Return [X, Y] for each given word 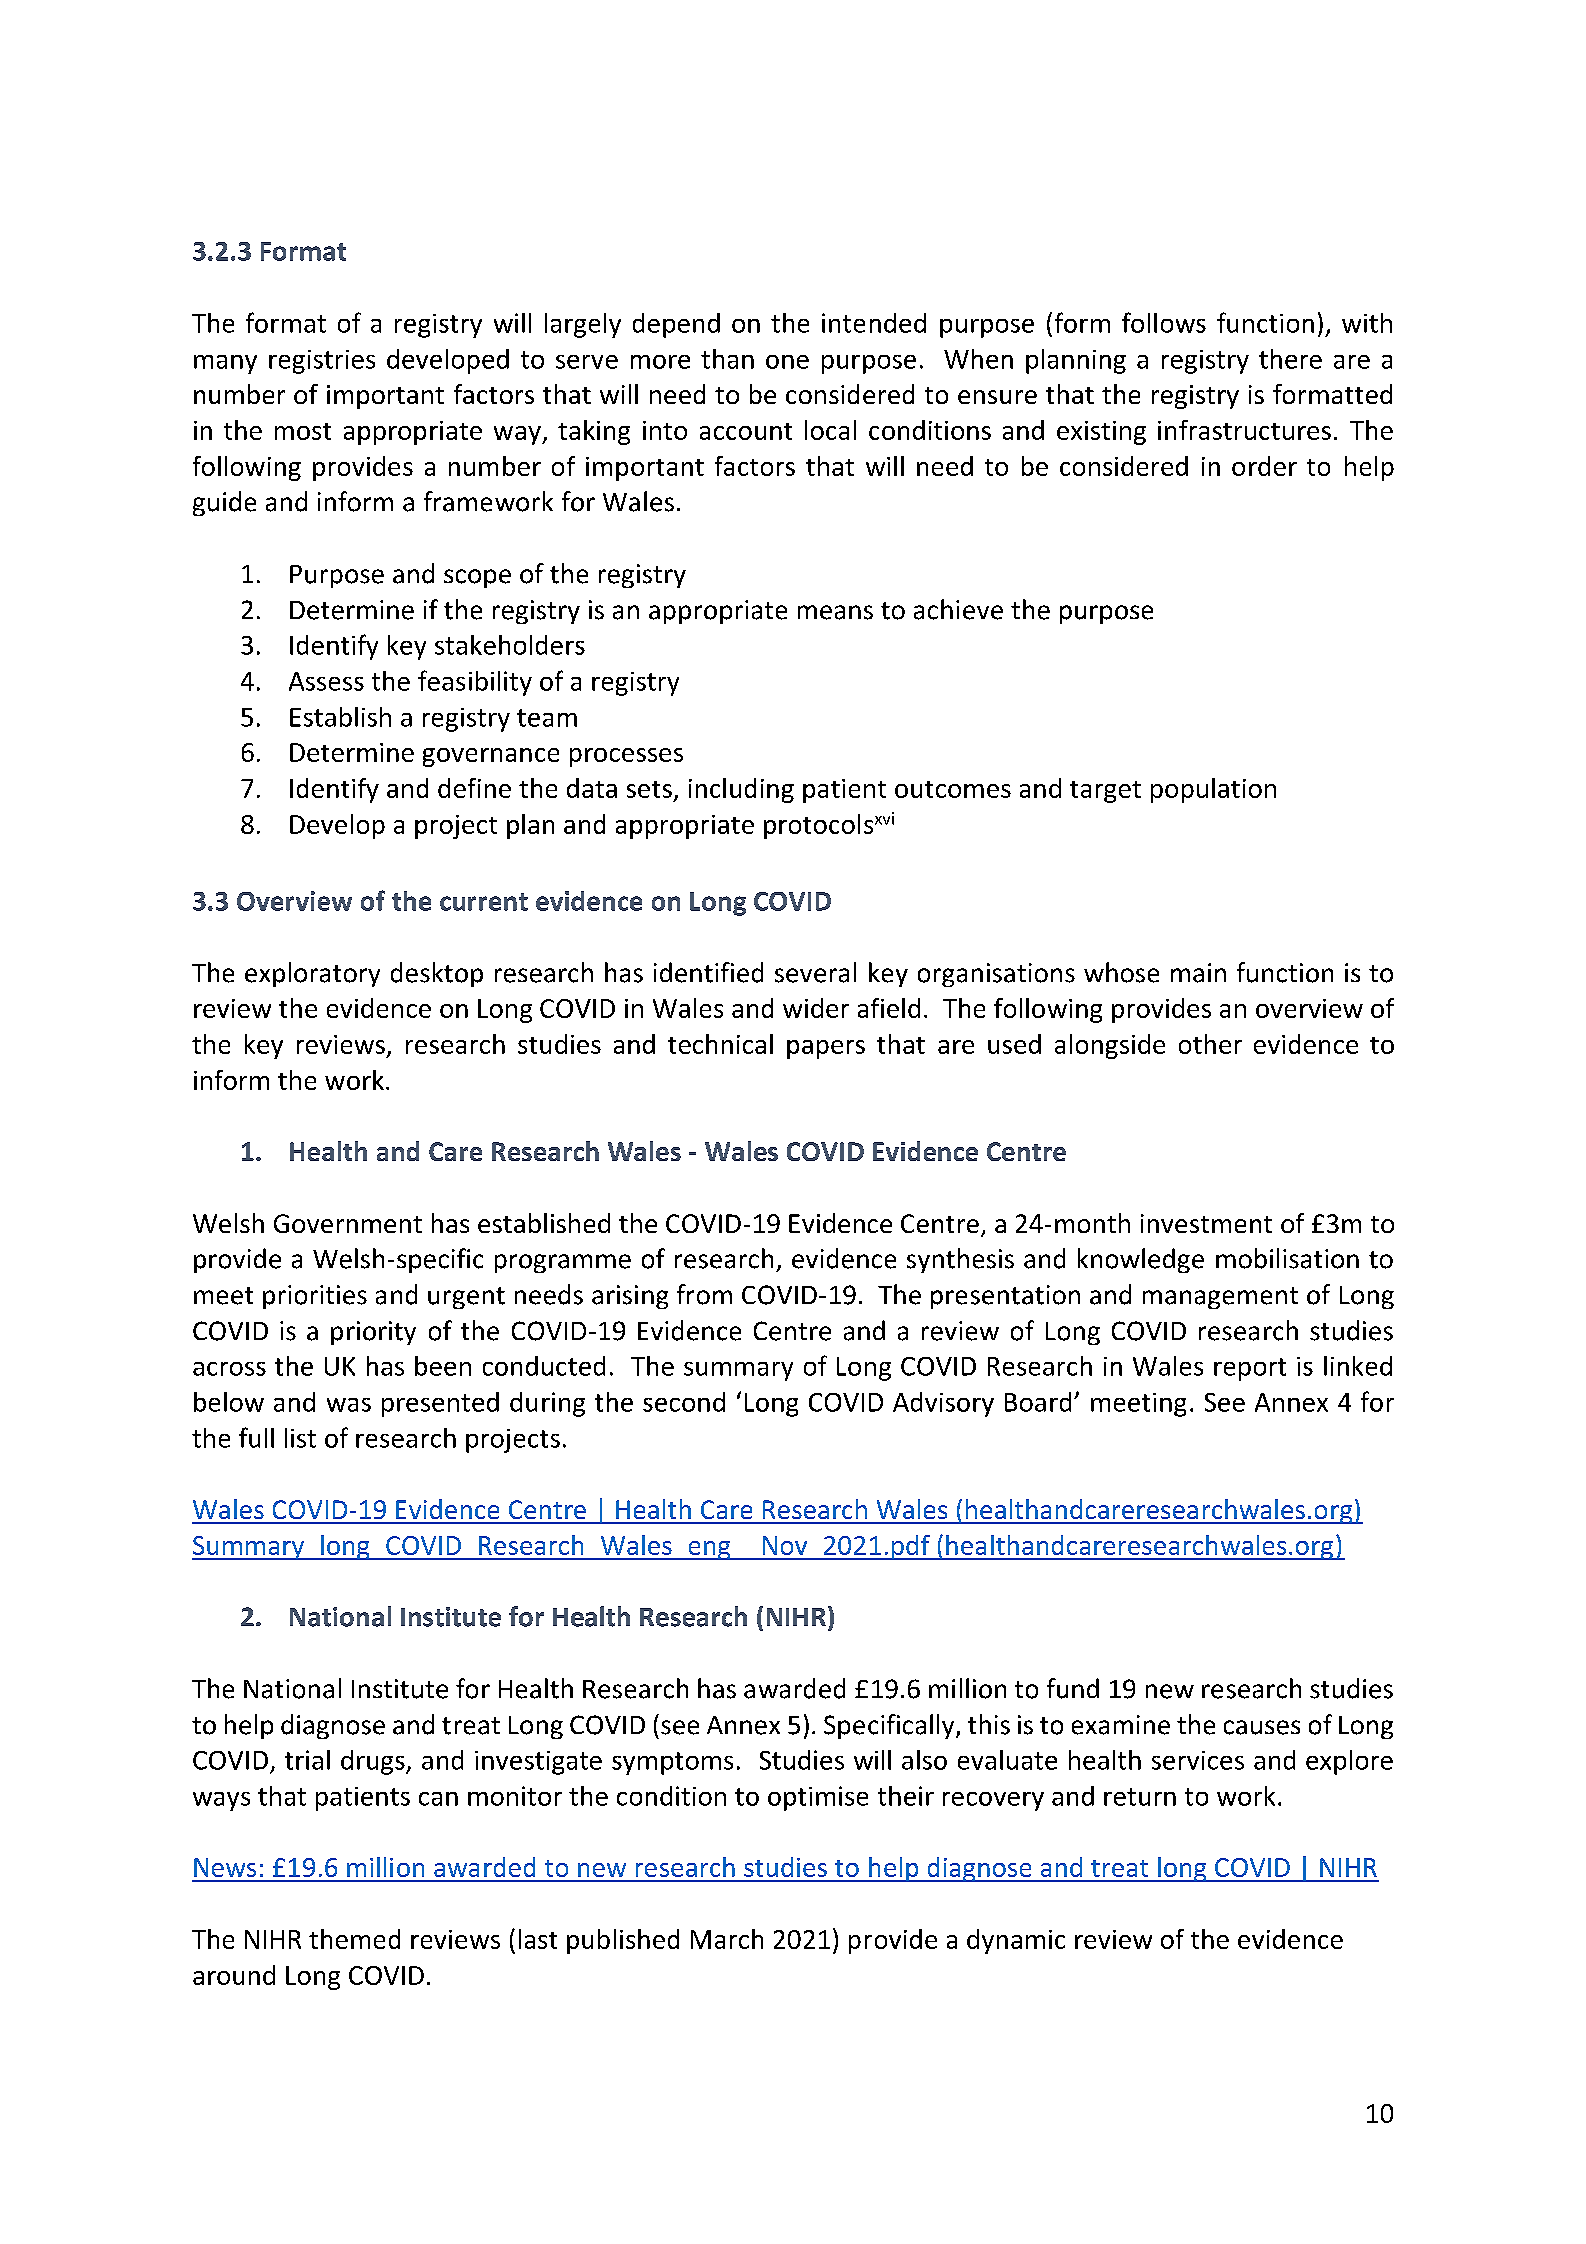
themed [354, 1939]
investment [1206, 1223]
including [741, 790]
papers [826, 1049]
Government [348, 1223]
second [684, 1402]
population [1213, 790]
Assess [326, 681]
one [787, 362]
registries [322, 362]
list [300, 1438]
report [1250, 1369]
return [1140, 1797]
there [1290, 359]
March [727, 1939]
